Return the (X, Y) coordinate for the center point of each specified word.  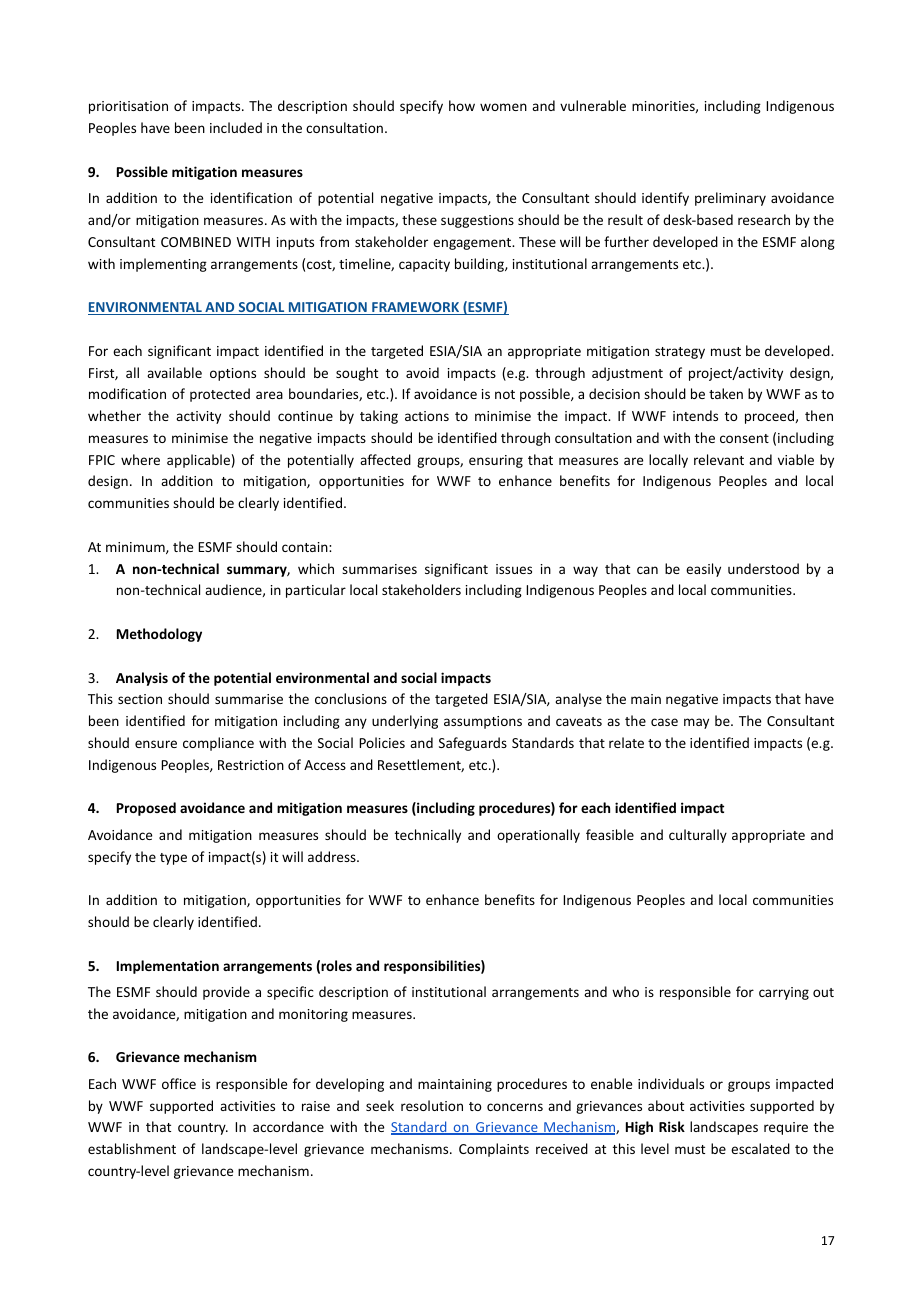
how (462, 105)
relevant (719, 459)
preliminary (730, 199)
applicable (198, 461)
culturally (698, 836)
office (179, 1083)
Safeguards (473, 744)
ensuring (496, 461)
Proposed (146, 809)
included (236, 127)
